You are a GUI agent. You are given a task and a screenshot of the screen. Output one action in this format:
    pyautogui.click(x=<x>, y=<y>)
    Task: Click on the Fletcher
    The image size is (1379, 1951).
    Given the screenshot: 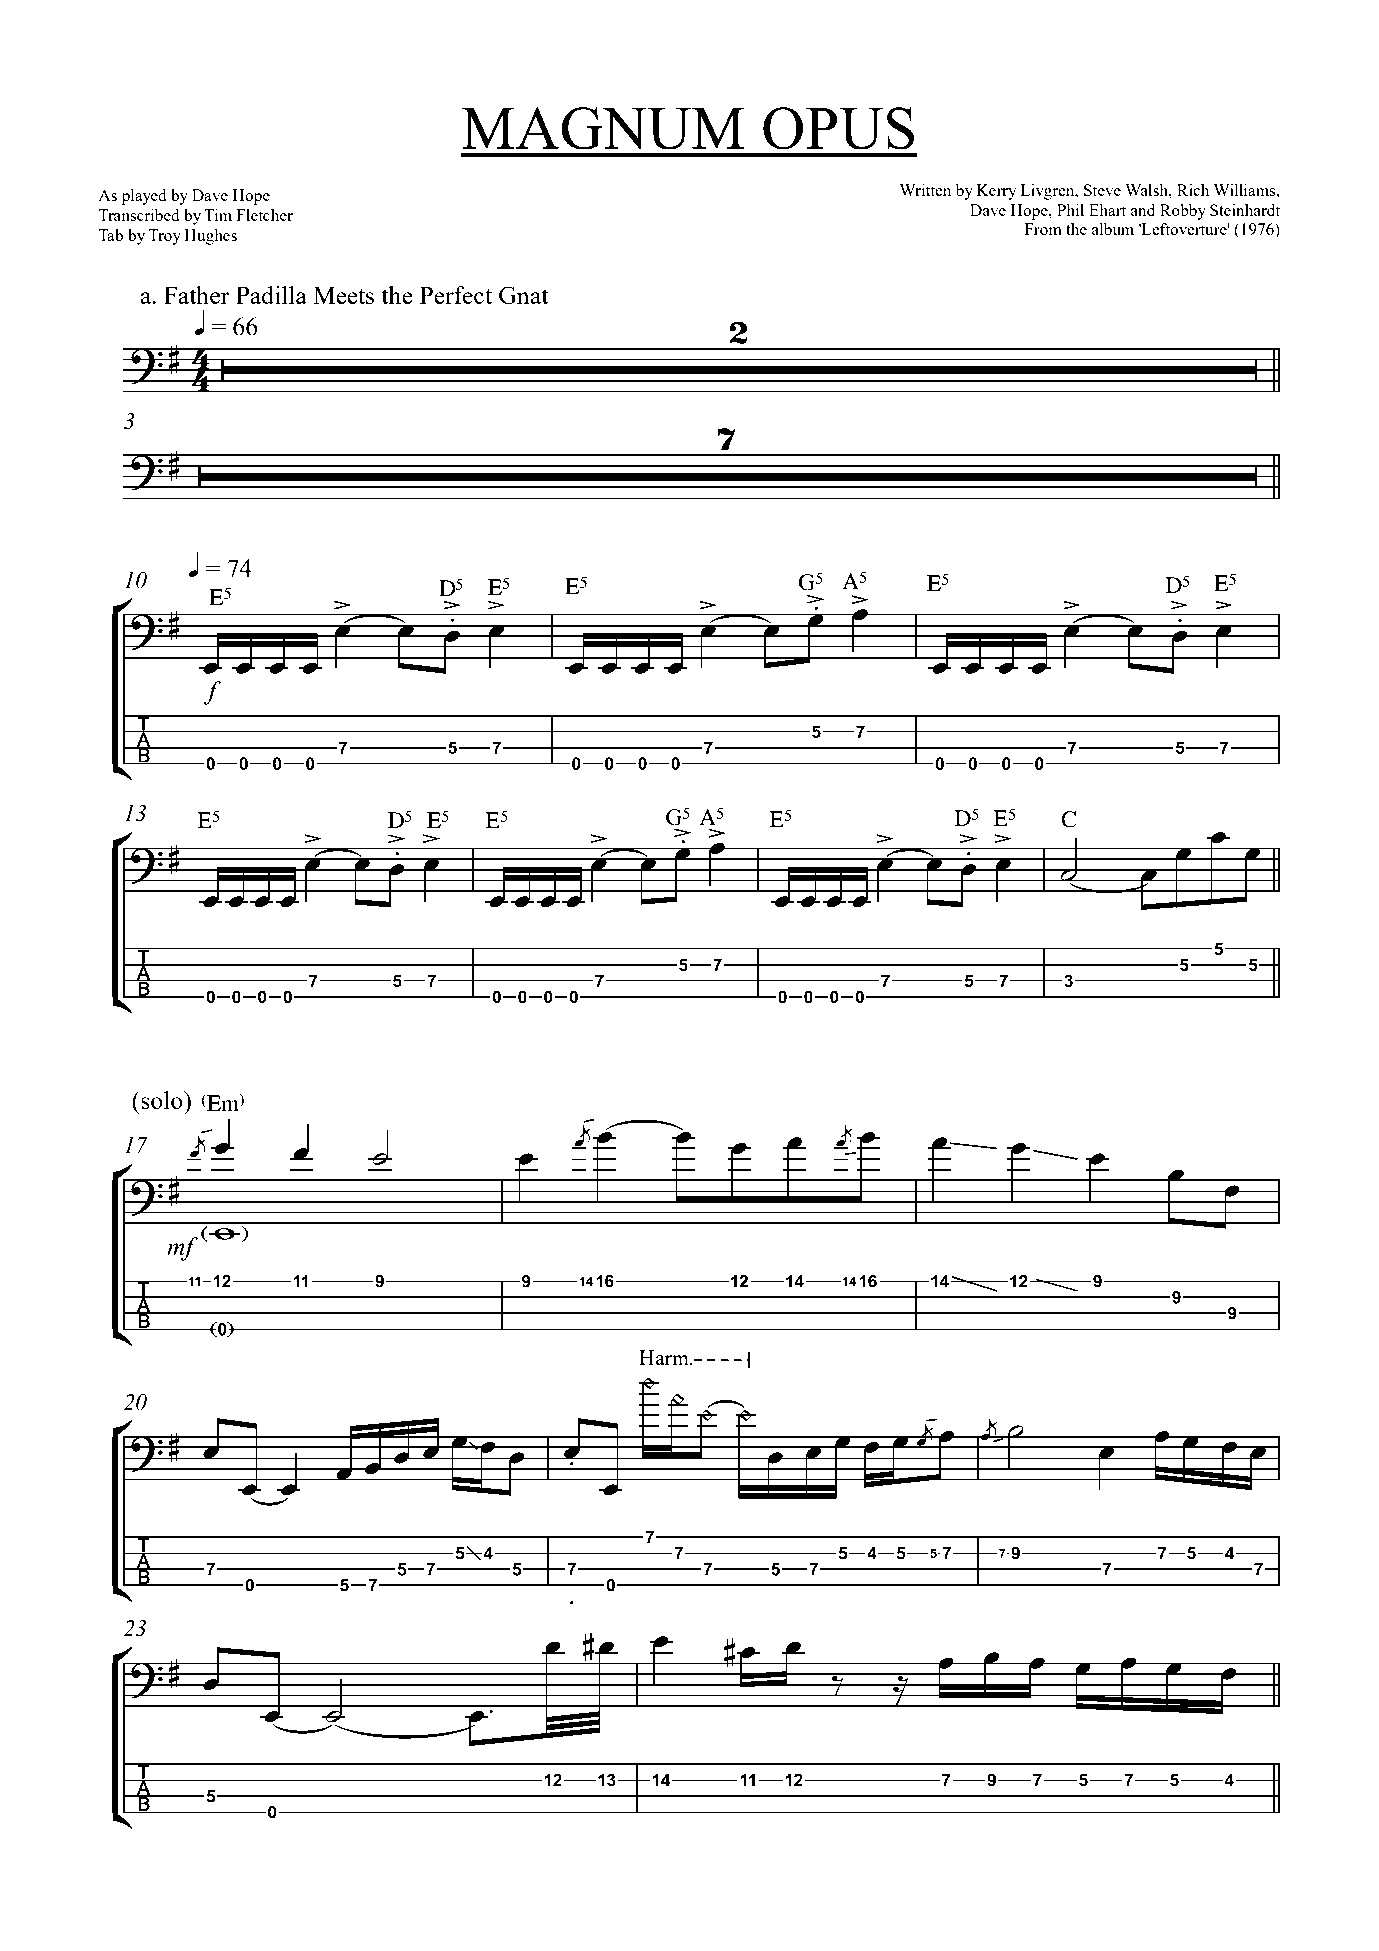 What is the action you would take?
    pyautogui.click(x=264, y=215)
